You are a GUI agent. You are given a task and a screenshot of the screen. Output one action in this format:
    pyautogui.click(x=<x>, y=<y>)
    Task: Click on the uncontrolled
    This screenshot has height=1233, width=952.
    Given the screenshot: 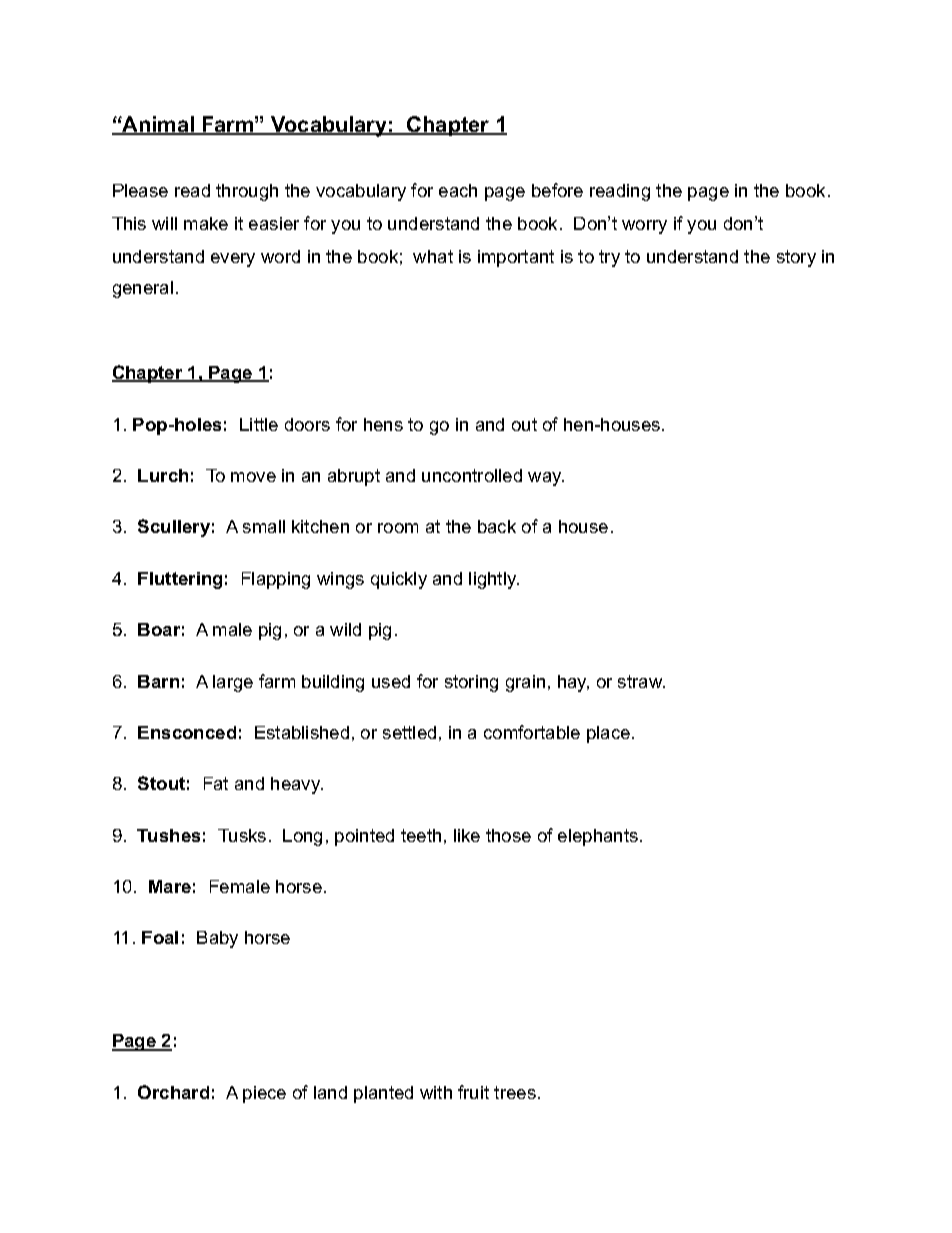 What is the action you would take?
    pyautogui.click(x=472, y=475)
